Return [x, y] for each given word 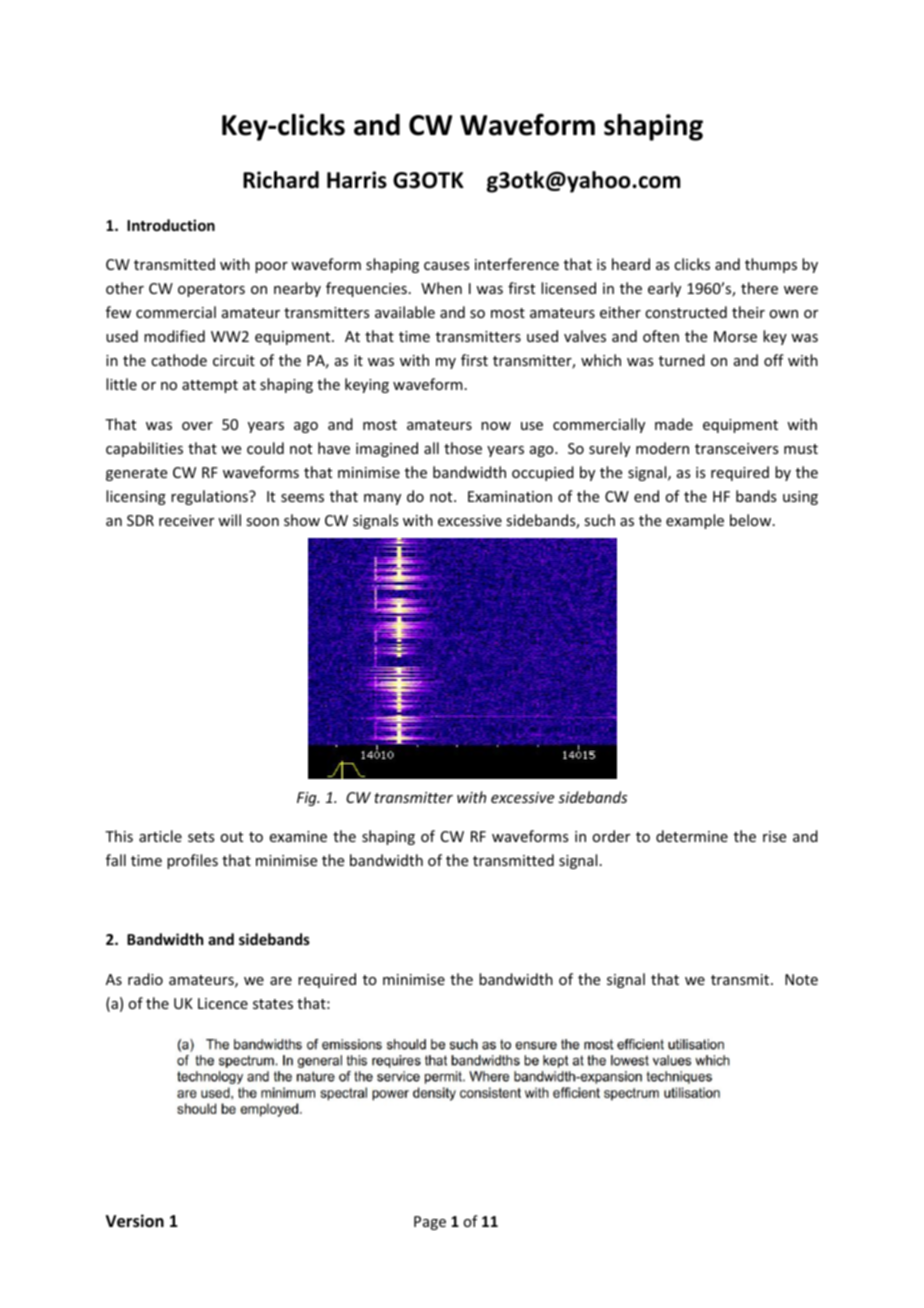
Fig [308, 799]
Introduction [171, 225]
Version [135, 1221]
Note [801, 979]
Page [430, 1223]
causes [446, 266]
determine [692, 836]
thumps [771, 265]
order [611, 836]
